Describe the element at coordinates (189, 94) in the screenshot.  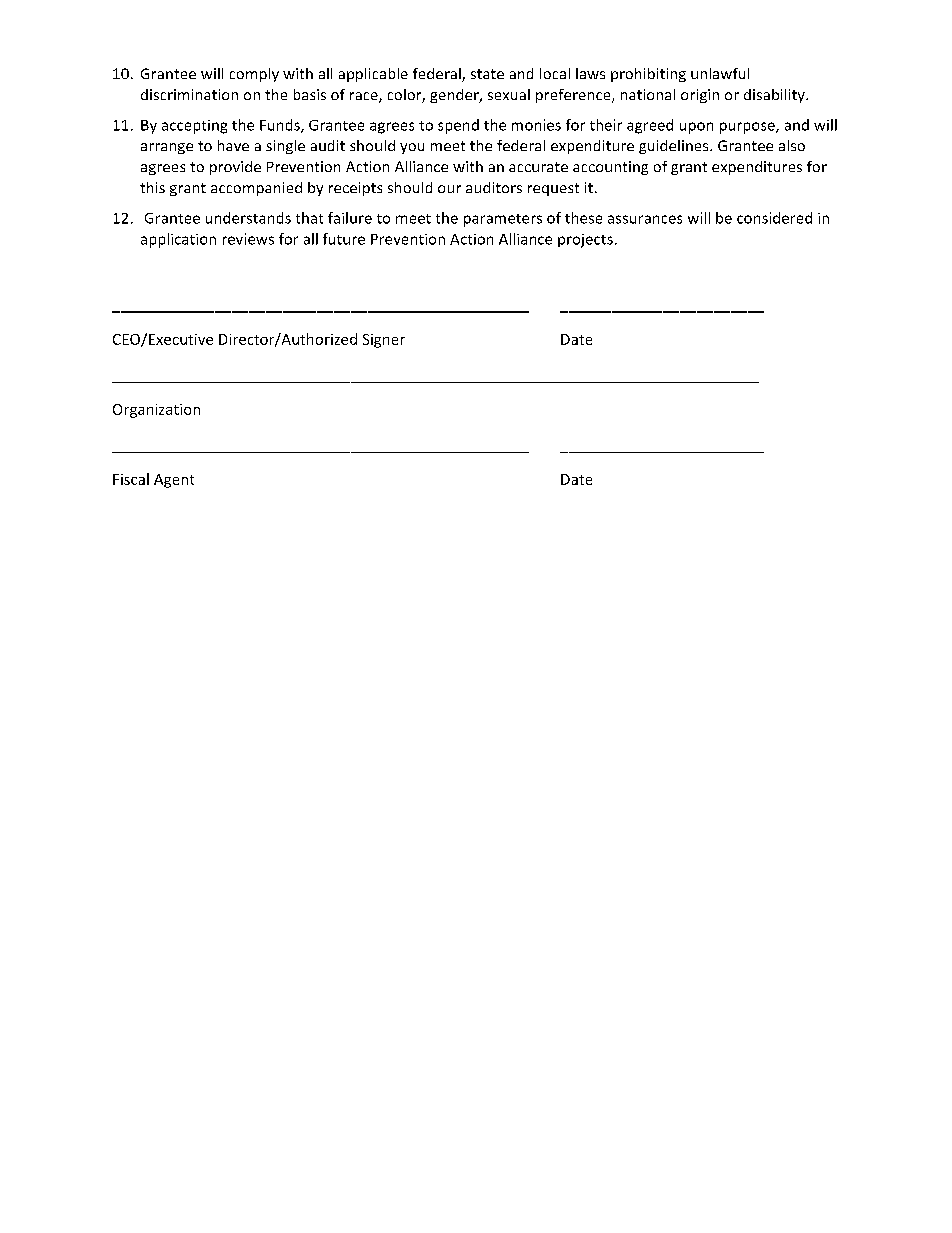
I see `discrimination` at that location.
